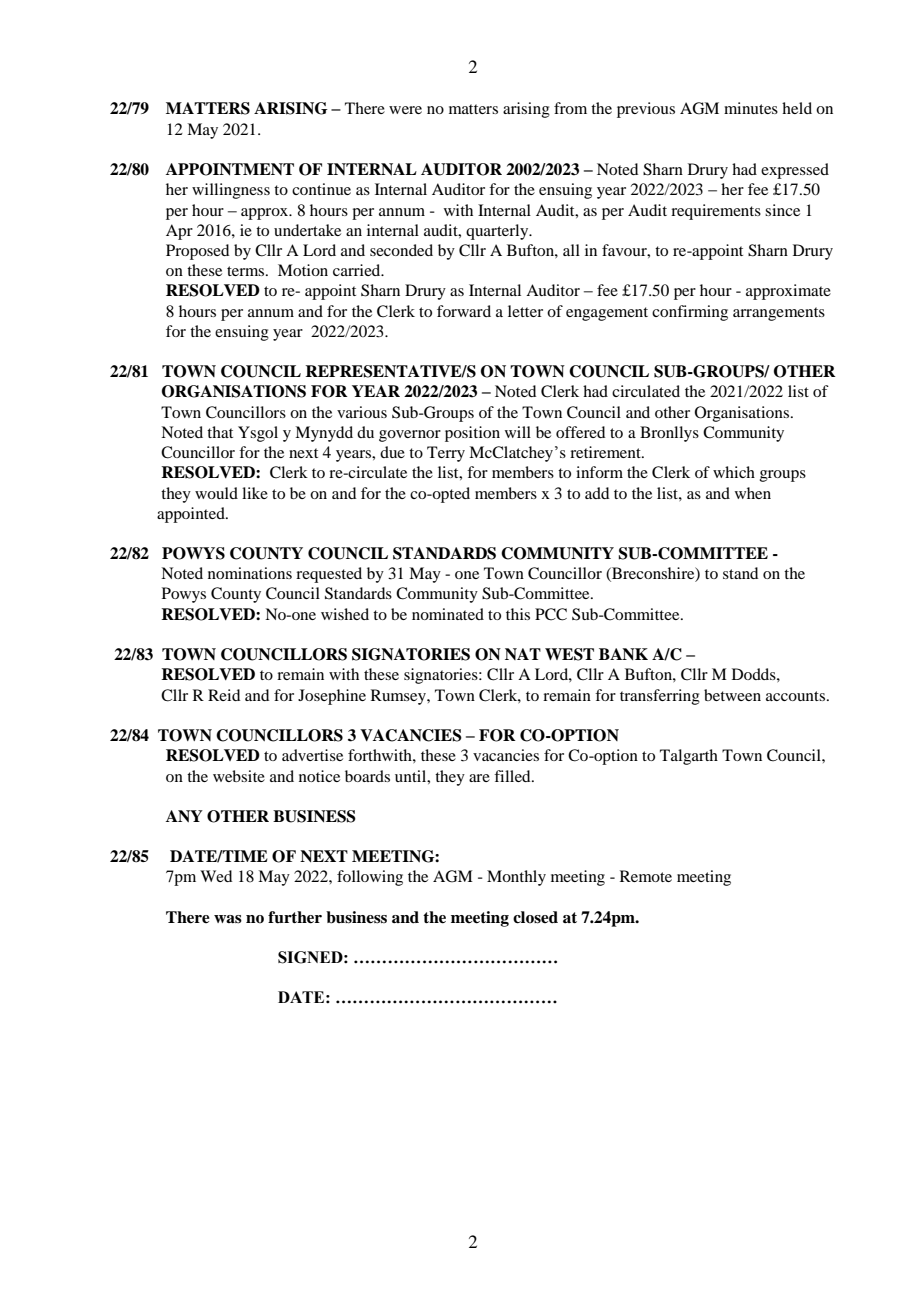 The height and width of the screenshot is (1308, 924). I want to click on Terry, so click(446, 454).
